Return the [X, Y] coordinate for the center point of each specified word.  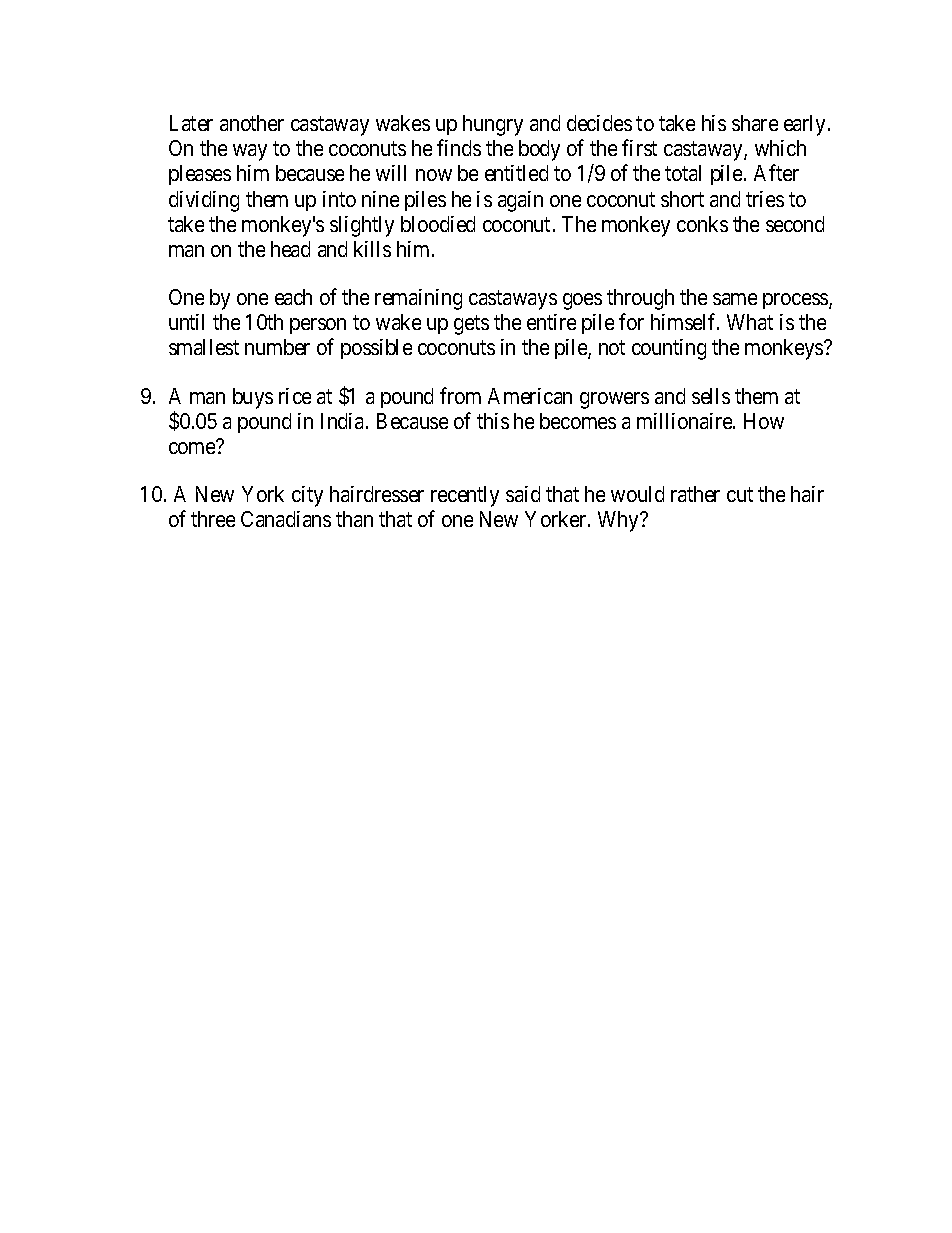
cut [740, 495]
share [755, 123]
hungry [493, 125]
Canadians [286, 519]
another [252, 123]
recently [465, 496]
